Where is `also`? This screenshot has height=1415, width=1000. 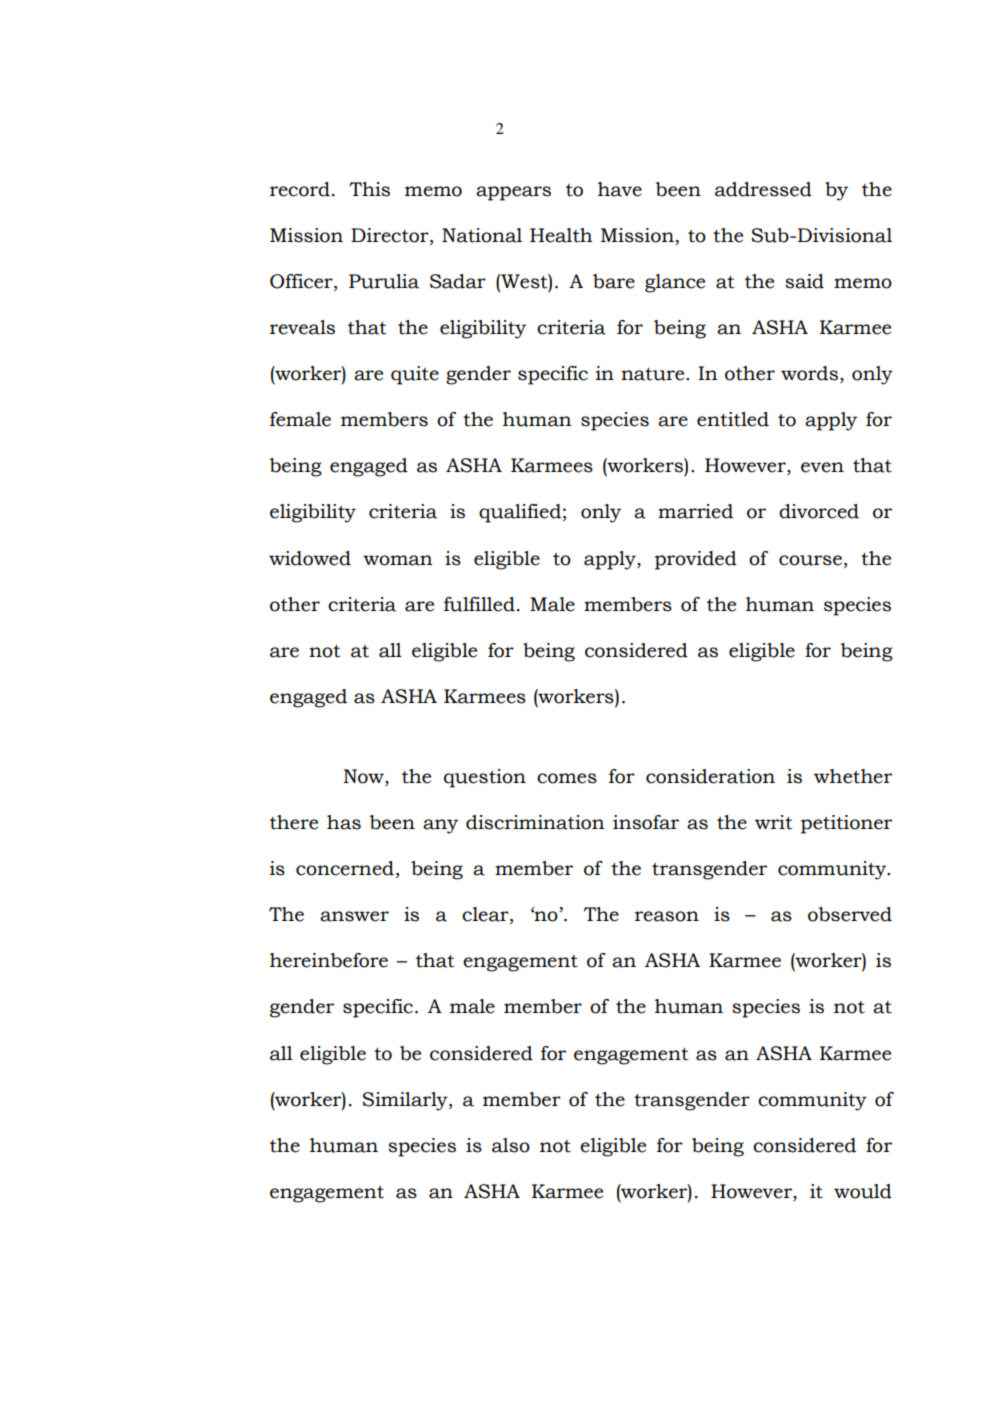
also is located at coordinates (511, 1145).
